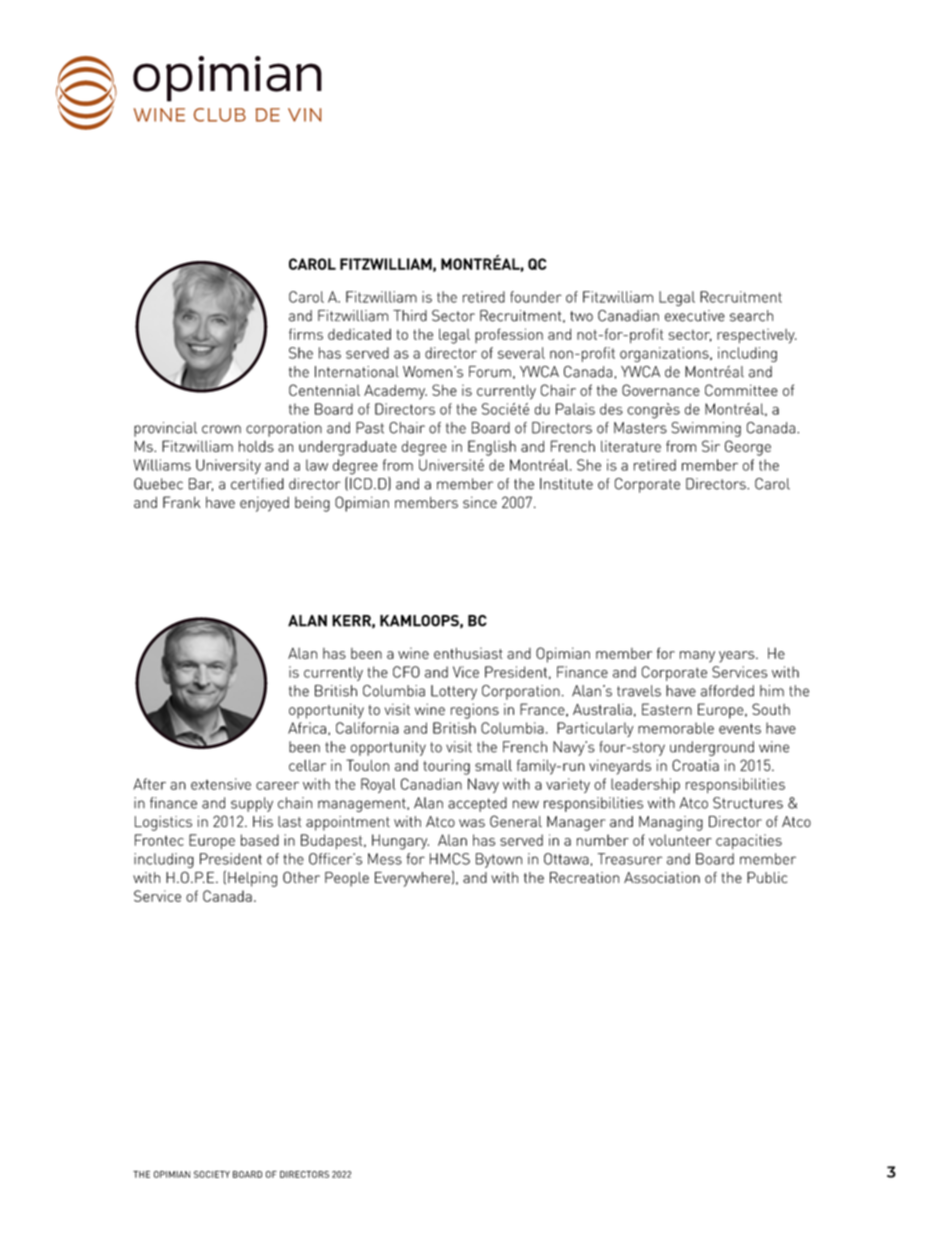 Image resolution: width=952 pixels, height=1233 pixels. What do you see at coordinates (264, 504) in the screenshot?
I see `enjoyed` at bounding box center [264, 504].
